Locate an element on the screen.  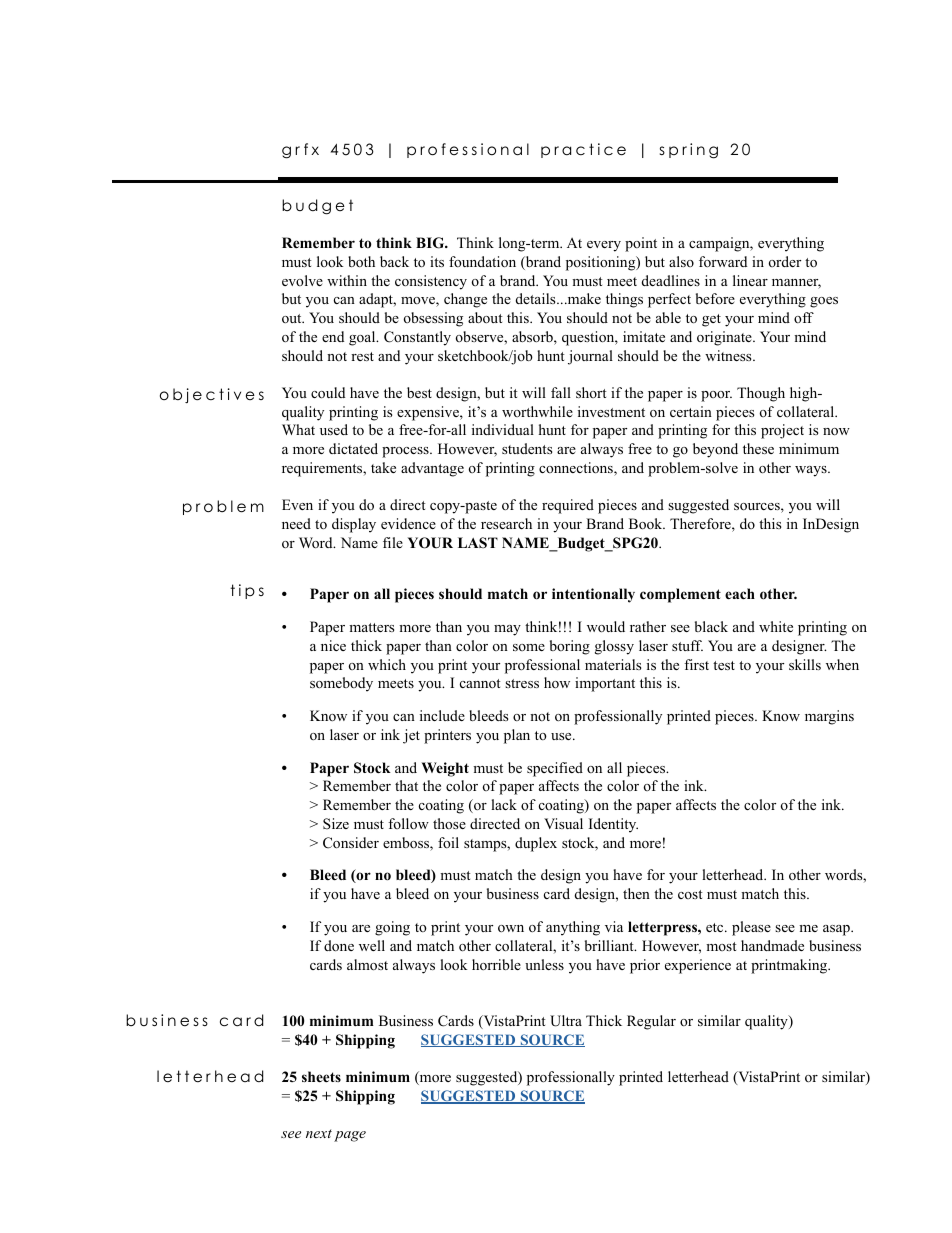
nice is located at coordinates (333, 645).
